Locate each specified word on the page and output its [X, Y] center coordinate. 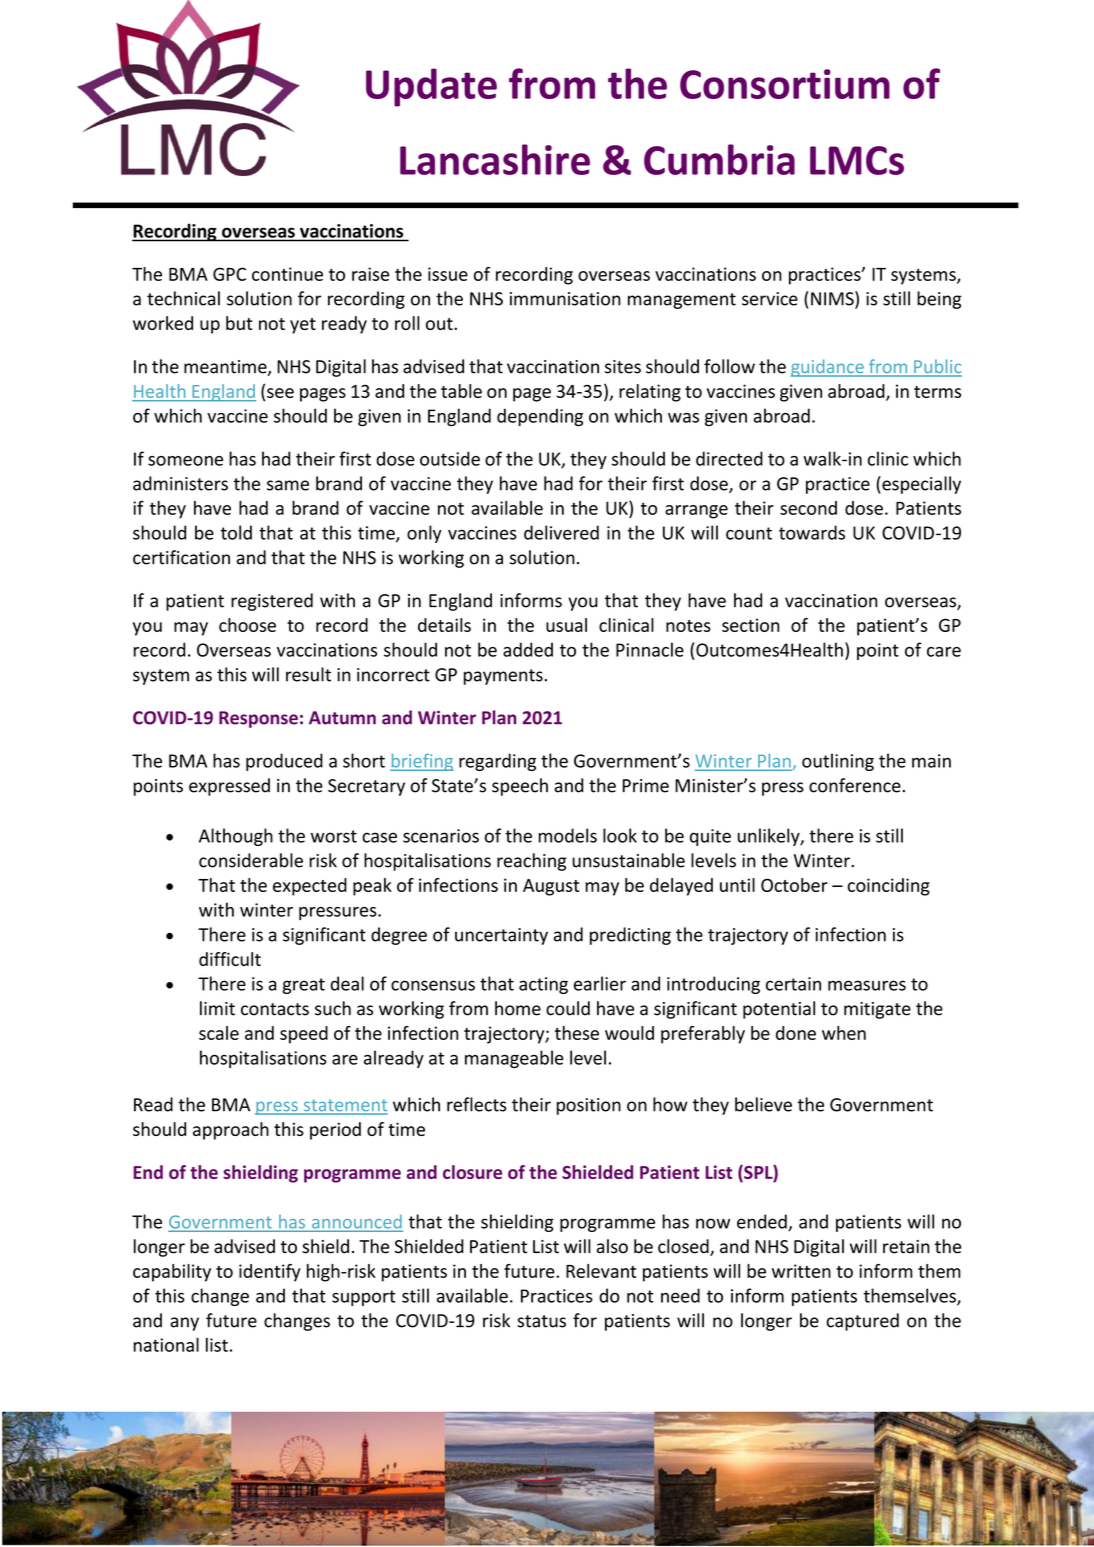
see [280, 393]
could [568, 1008]
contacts [275, 1009]
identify [270, 1273]
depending [540, 417]
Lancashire [495, 159]
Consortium [785, 84]
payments [503, 677]
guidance [828, 368]
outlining [838, 762]
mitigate [877, 1010]
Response [258, 719]
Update [431, 87]
